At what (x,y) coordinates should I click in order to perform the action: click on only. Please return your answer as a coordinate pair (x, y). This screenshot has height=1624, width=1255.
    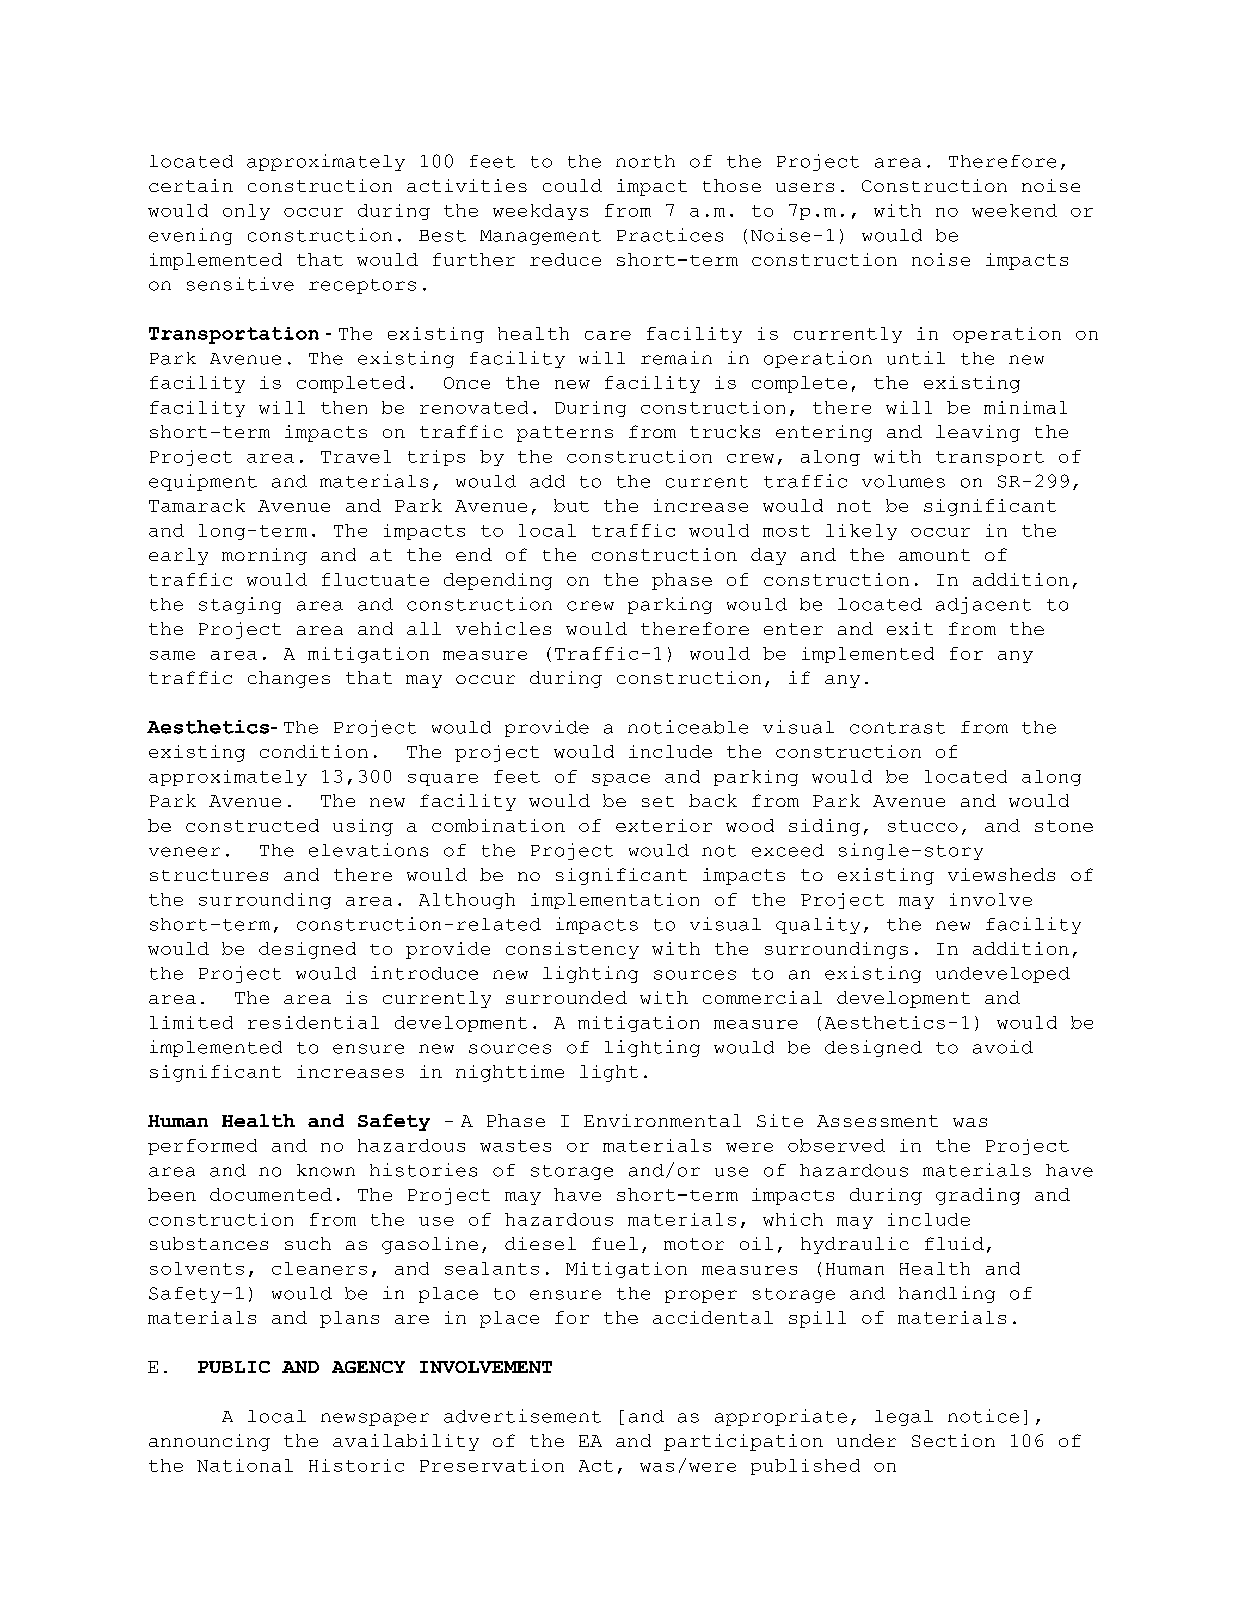
    Looking at the image, I should click on (246, 212).
